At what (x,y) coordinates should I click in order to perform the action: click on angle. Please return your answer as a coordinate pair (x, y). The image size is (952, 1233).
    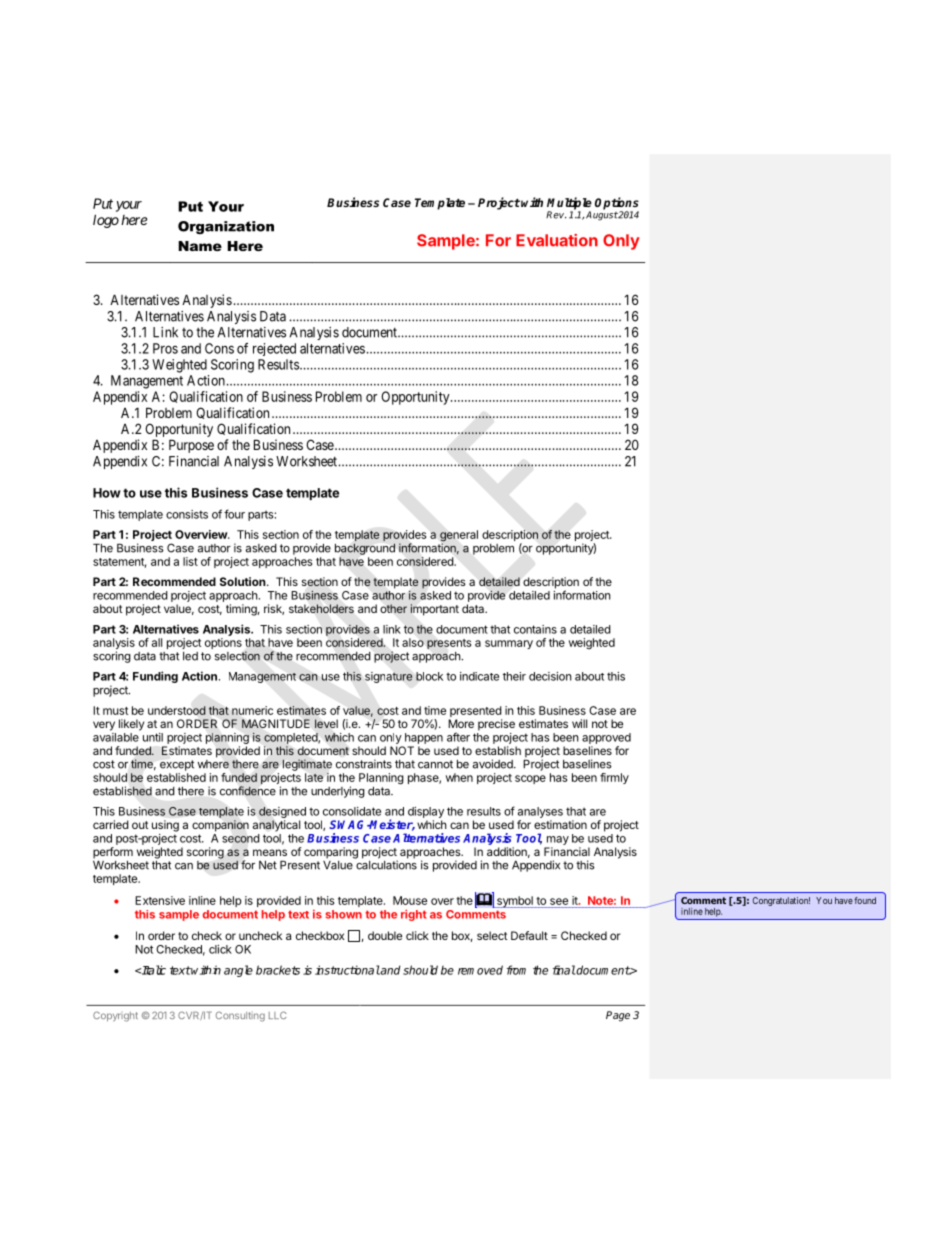
    Looking at the image, I should click on (238, 971).
